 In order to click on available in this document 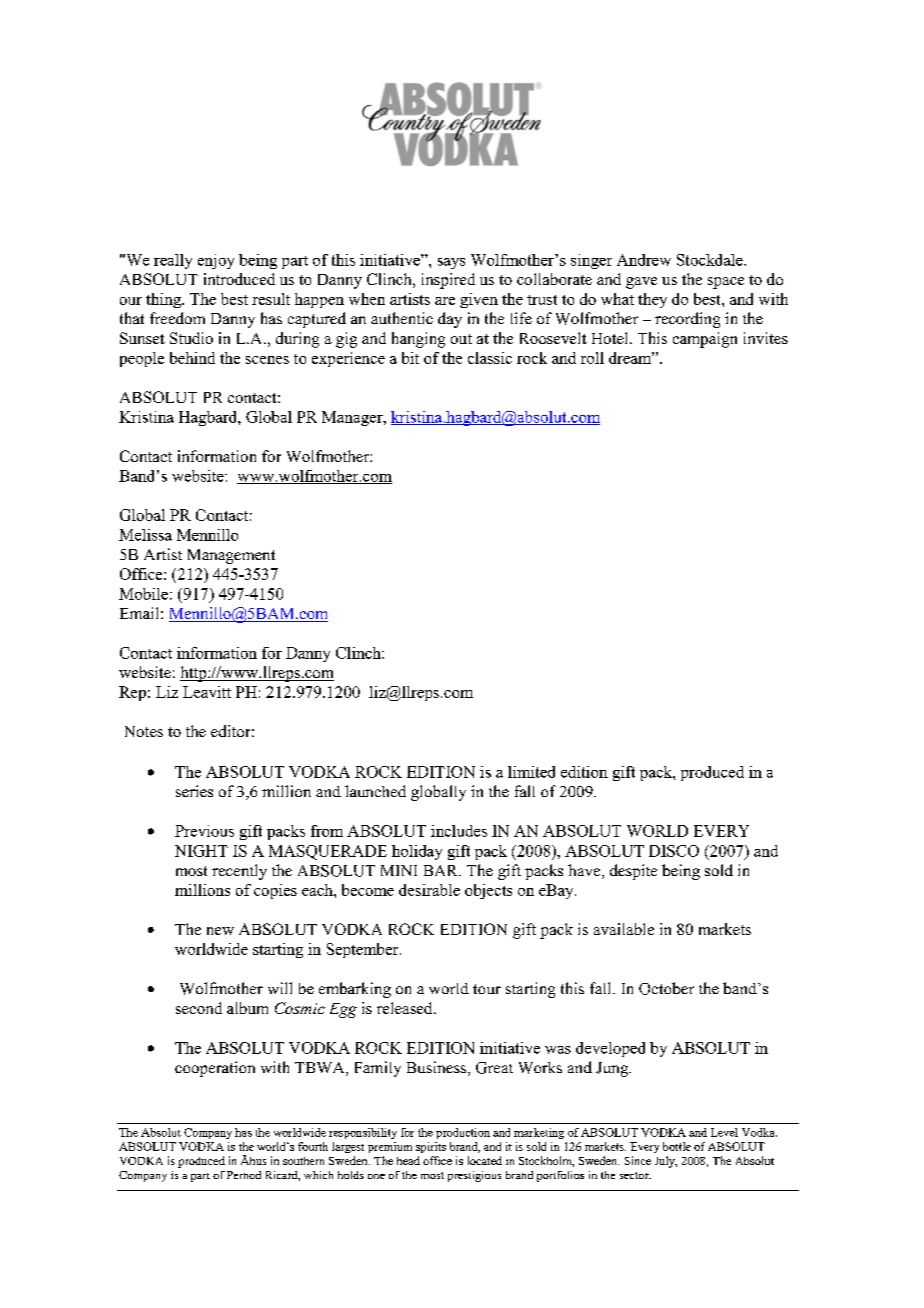, I will do `click(624, 929)`.
